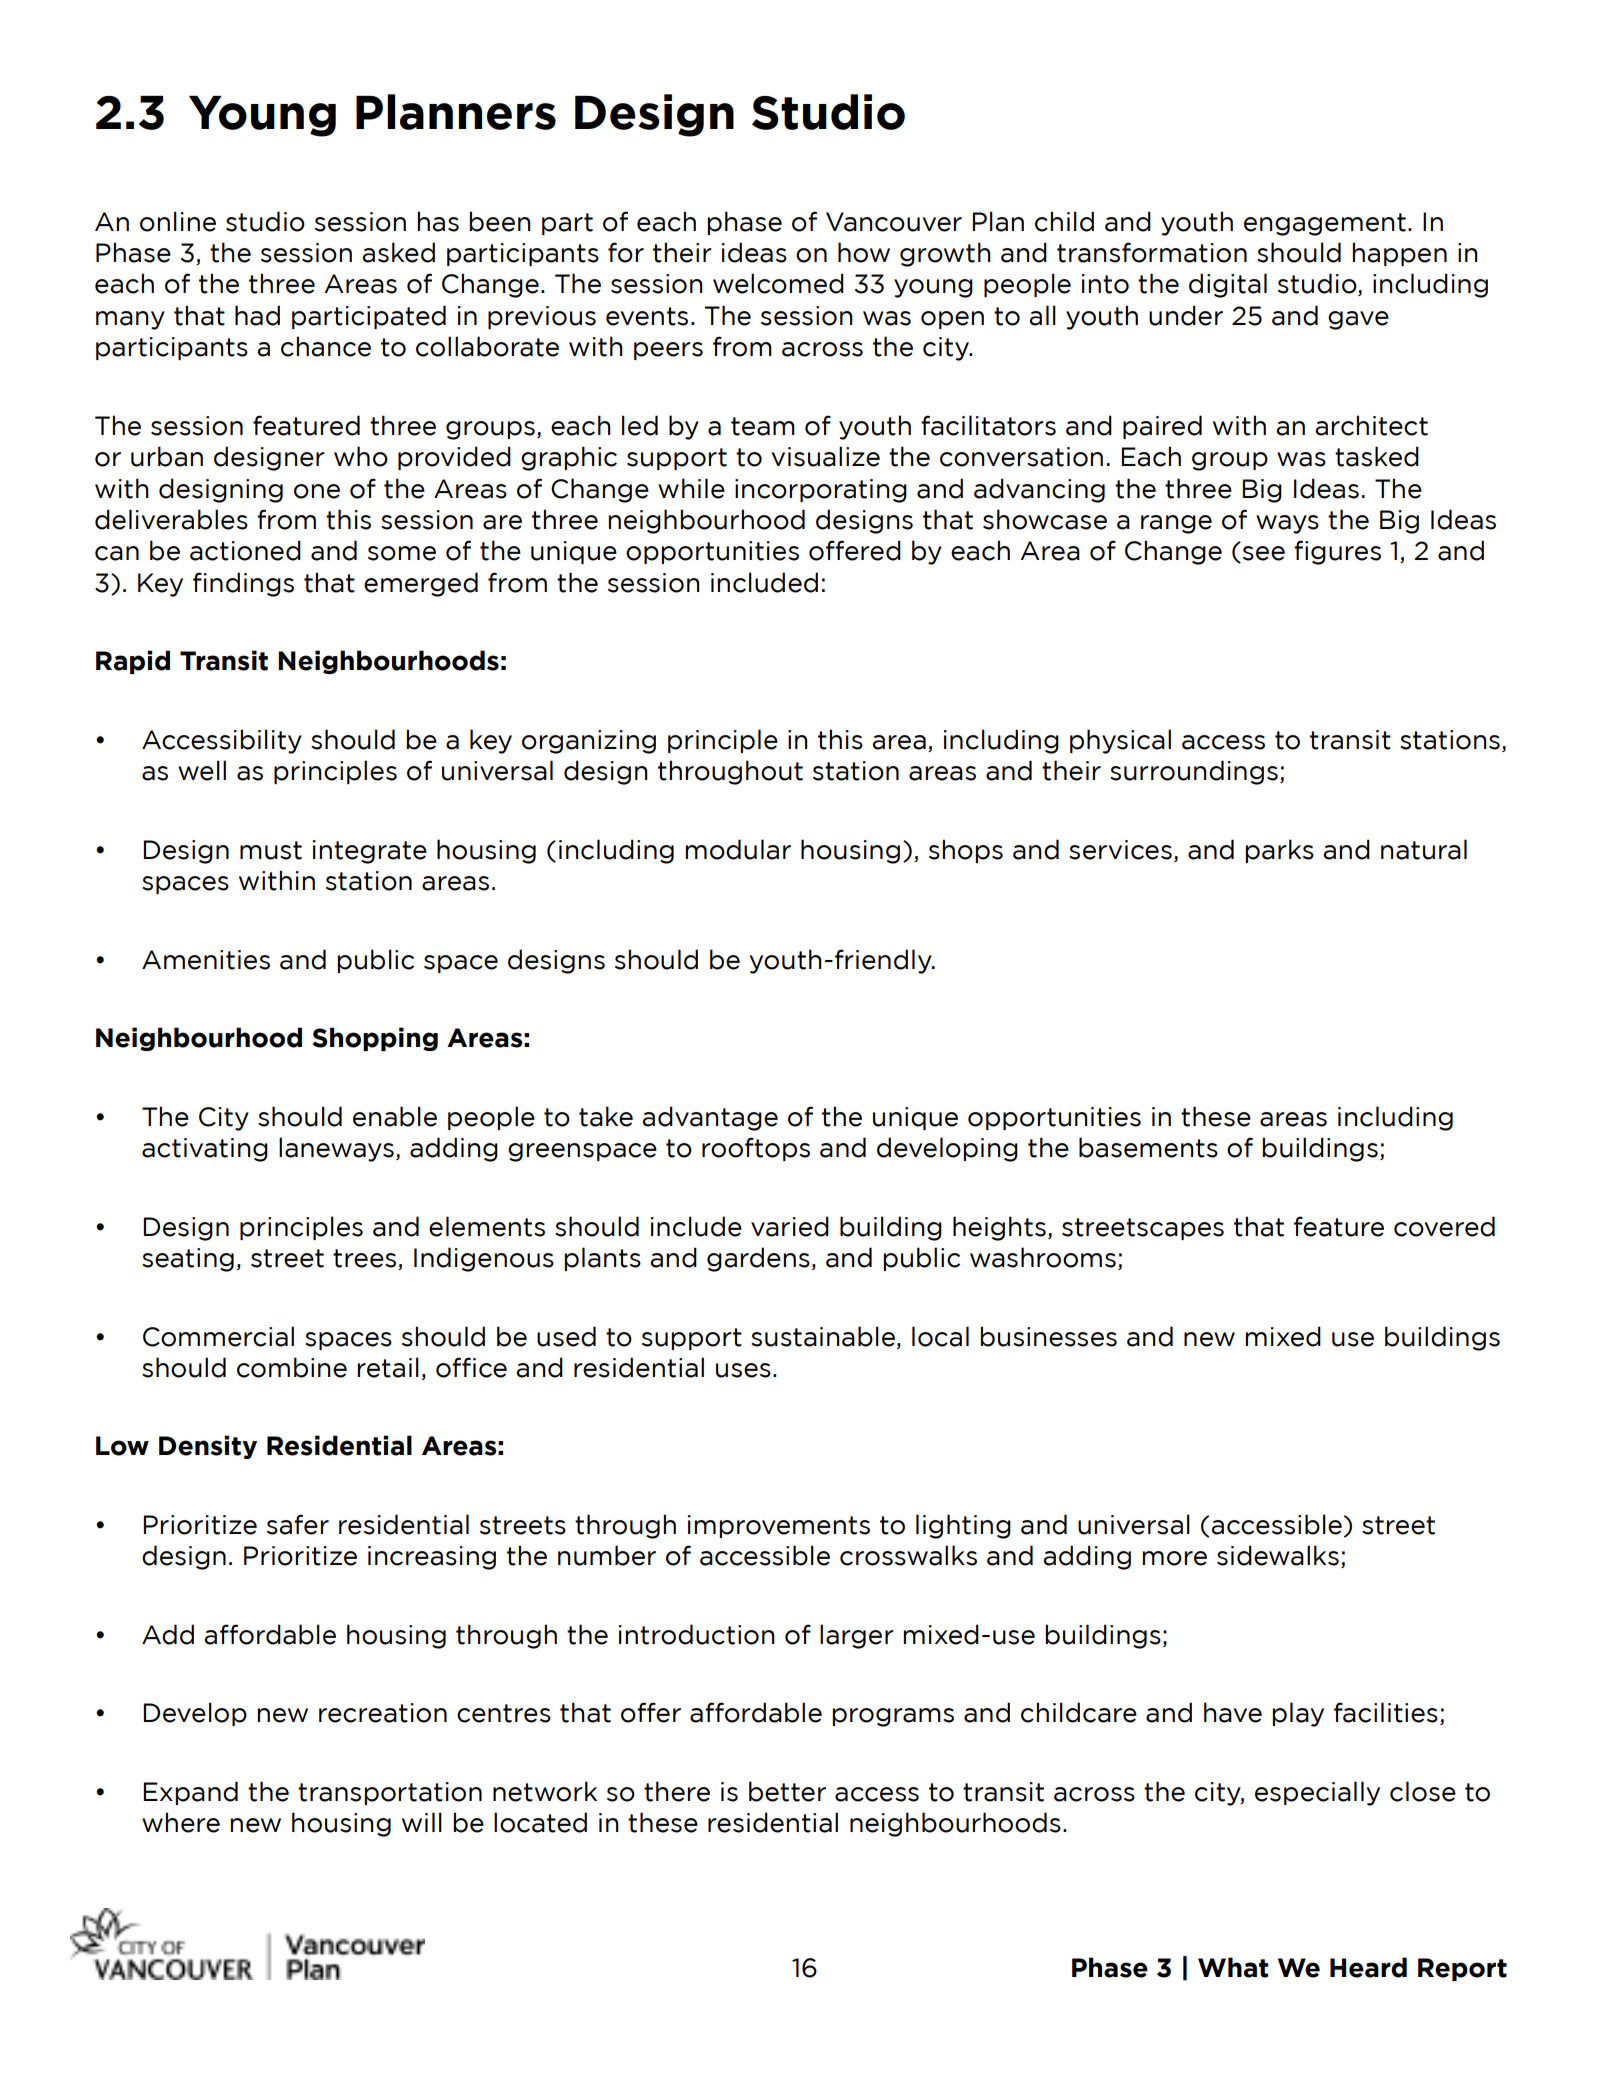 This page has width=1602, height=2073. I want to click on where, so click(181, 1822).
